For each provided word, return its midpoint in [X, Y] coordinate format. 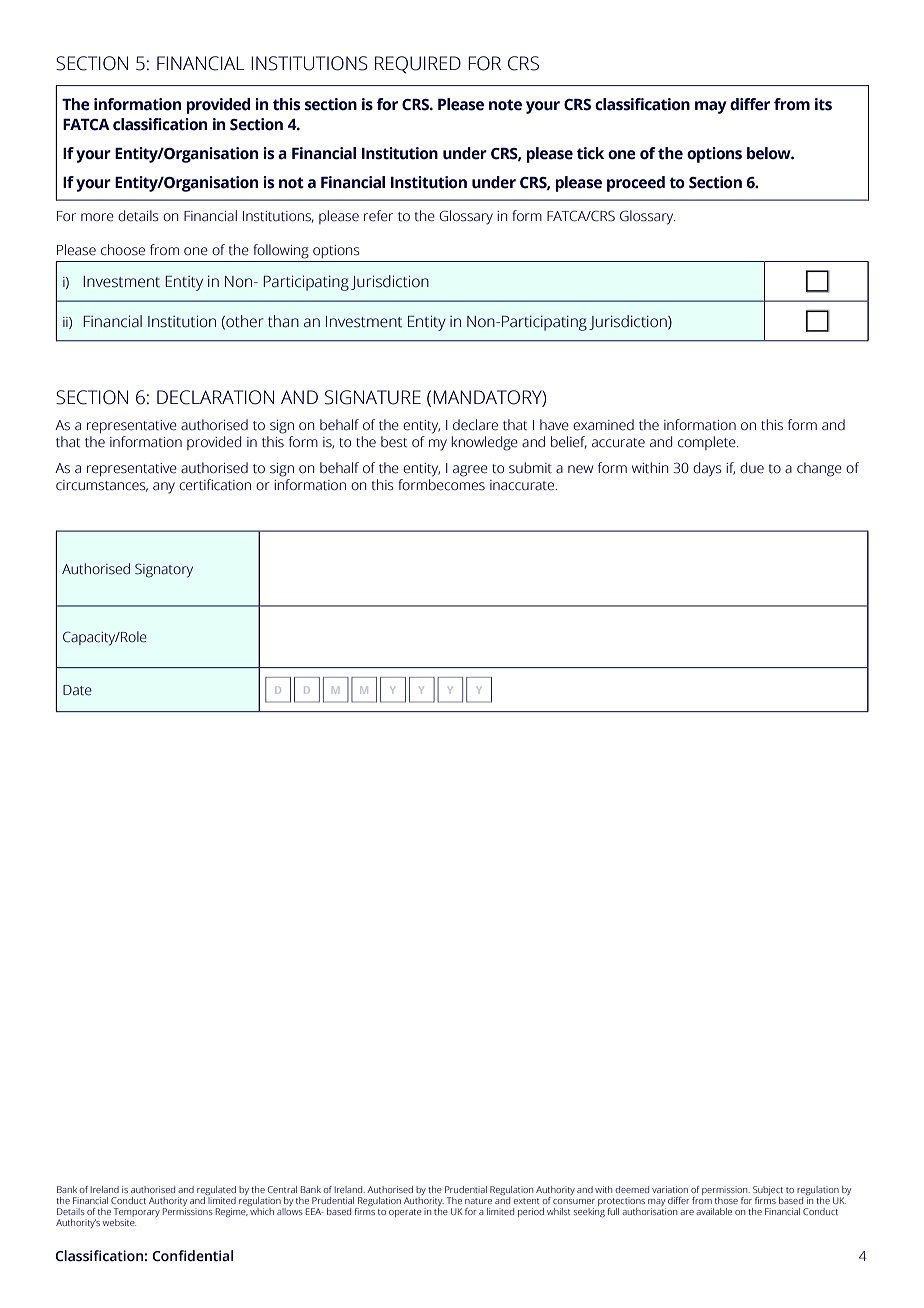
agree [470, 471]
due [752, 467]
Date [77, 690]
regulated [216, 1192]
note [505, 105]
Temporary [137, 1214]
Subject [768, 1192]
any [164, 488]
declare [475, 425]
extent [526, 1201]
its [823, 104]
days [707, 469]
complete [708, 443]
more [97, 217]
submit [530, 468]
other [243, 322]
